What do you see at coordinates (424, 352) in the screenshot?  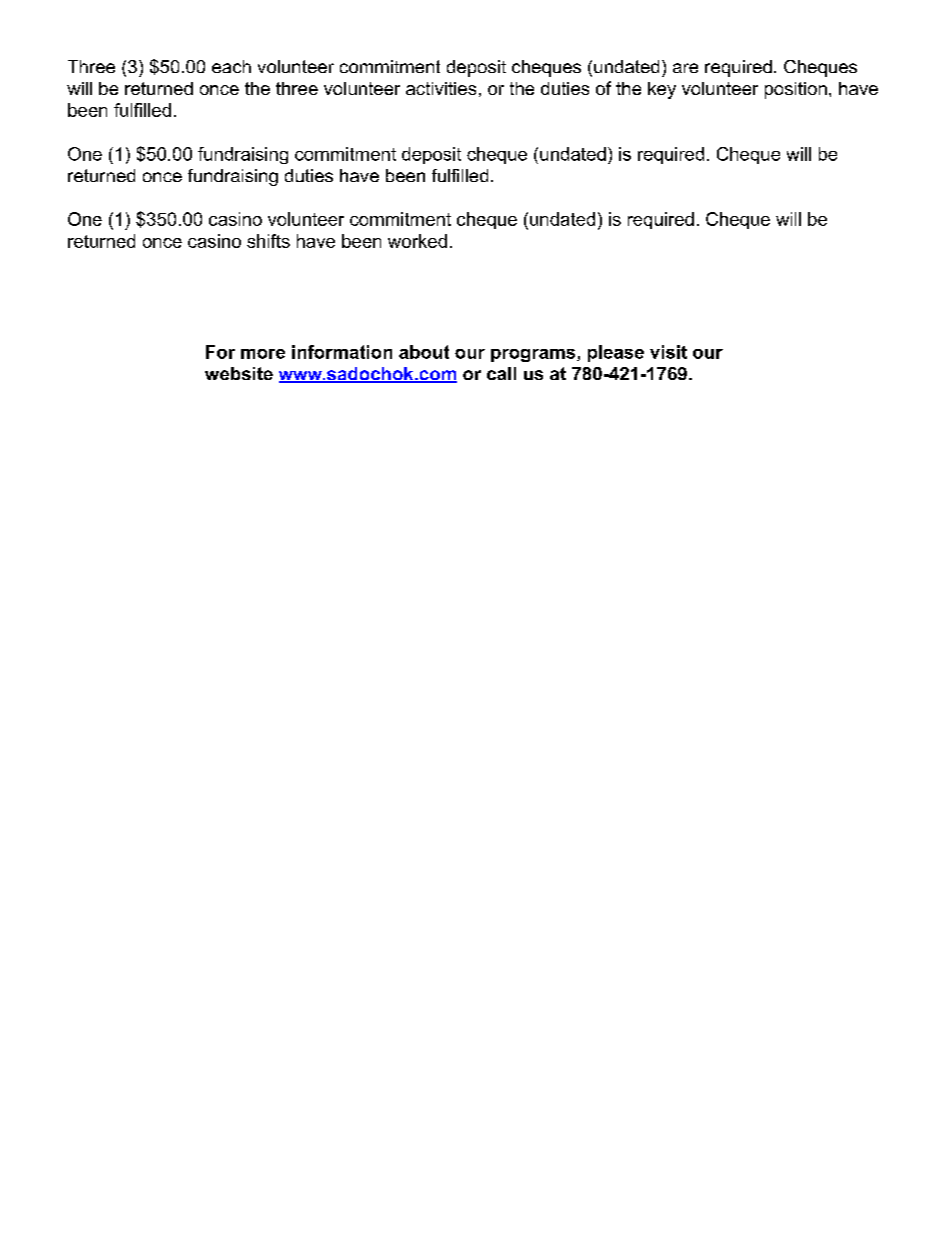 I see `about` at bounding box center [424, 352].
